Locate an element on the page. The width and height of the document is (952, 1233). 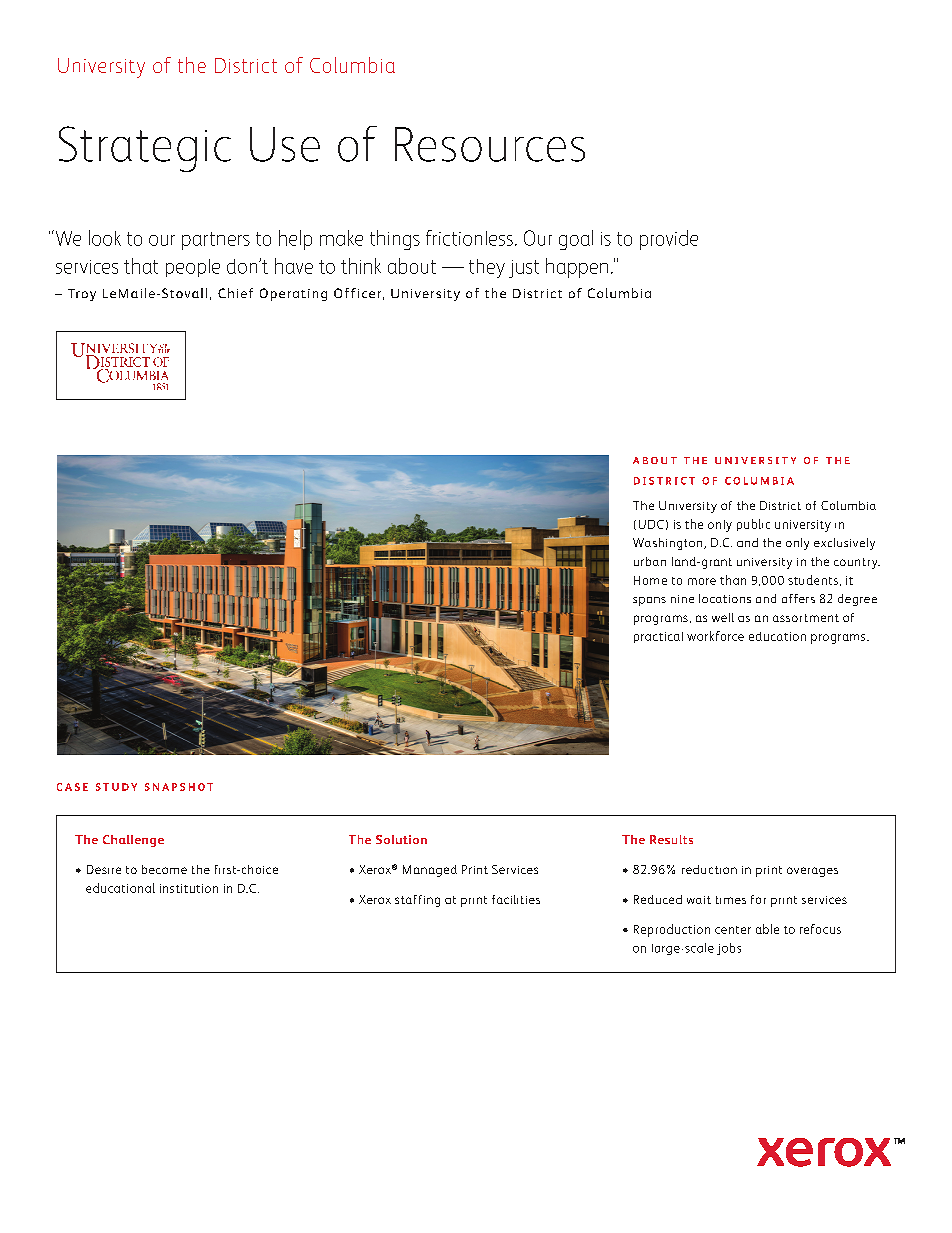
they is located at coordinates (487, 268).
